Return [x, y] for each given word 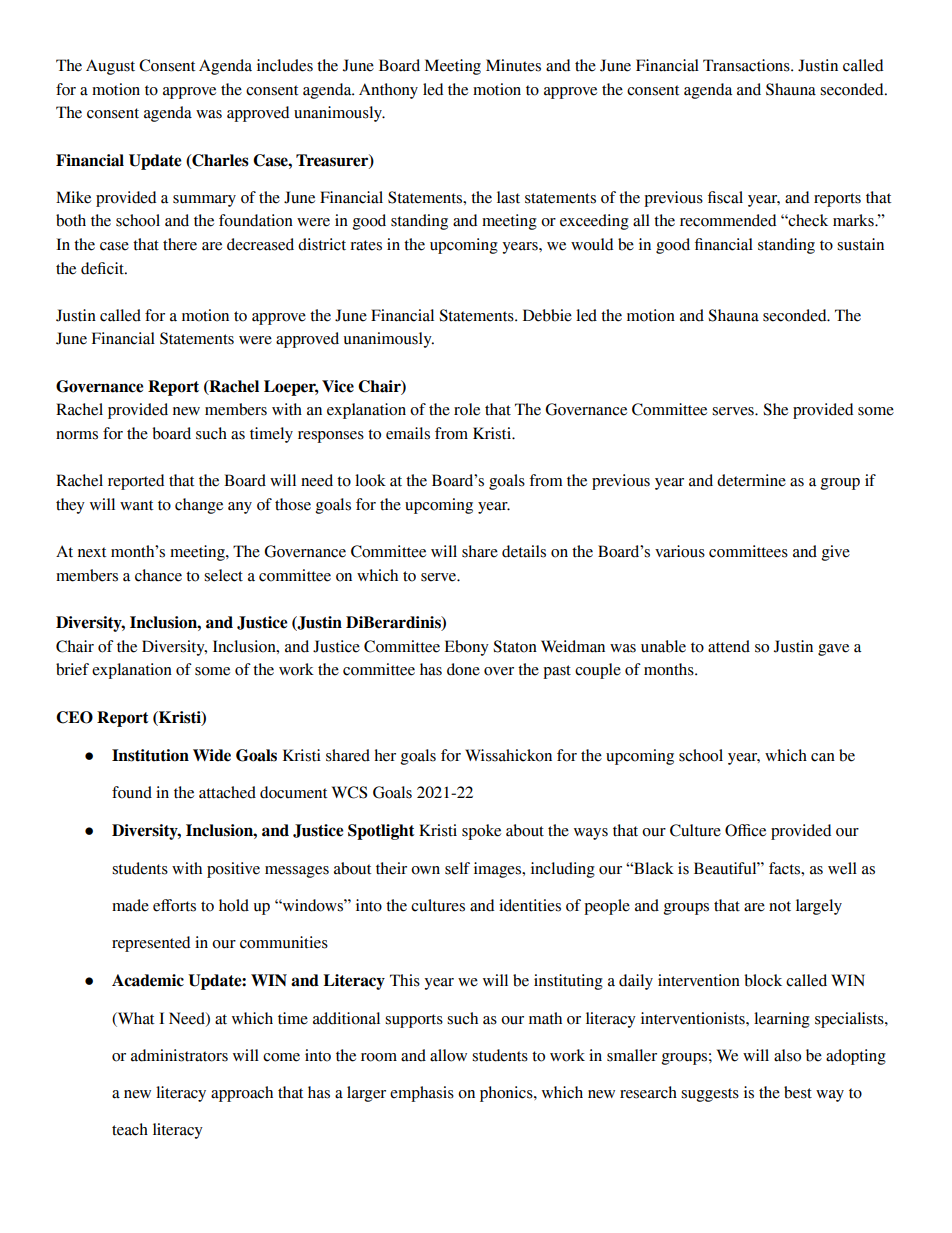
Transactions [747, 65]
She [775, 409]
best [798, 1092]
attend [729, 646]
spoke [481, 832]
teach [130, 1129]
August [110, 67]
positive [233, 870]
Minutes [513, 65]
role [467, 409]
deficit [103, 268]
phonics [507, 1094]
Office [745, 830]
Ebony [467, 648]
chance [158, 575]
